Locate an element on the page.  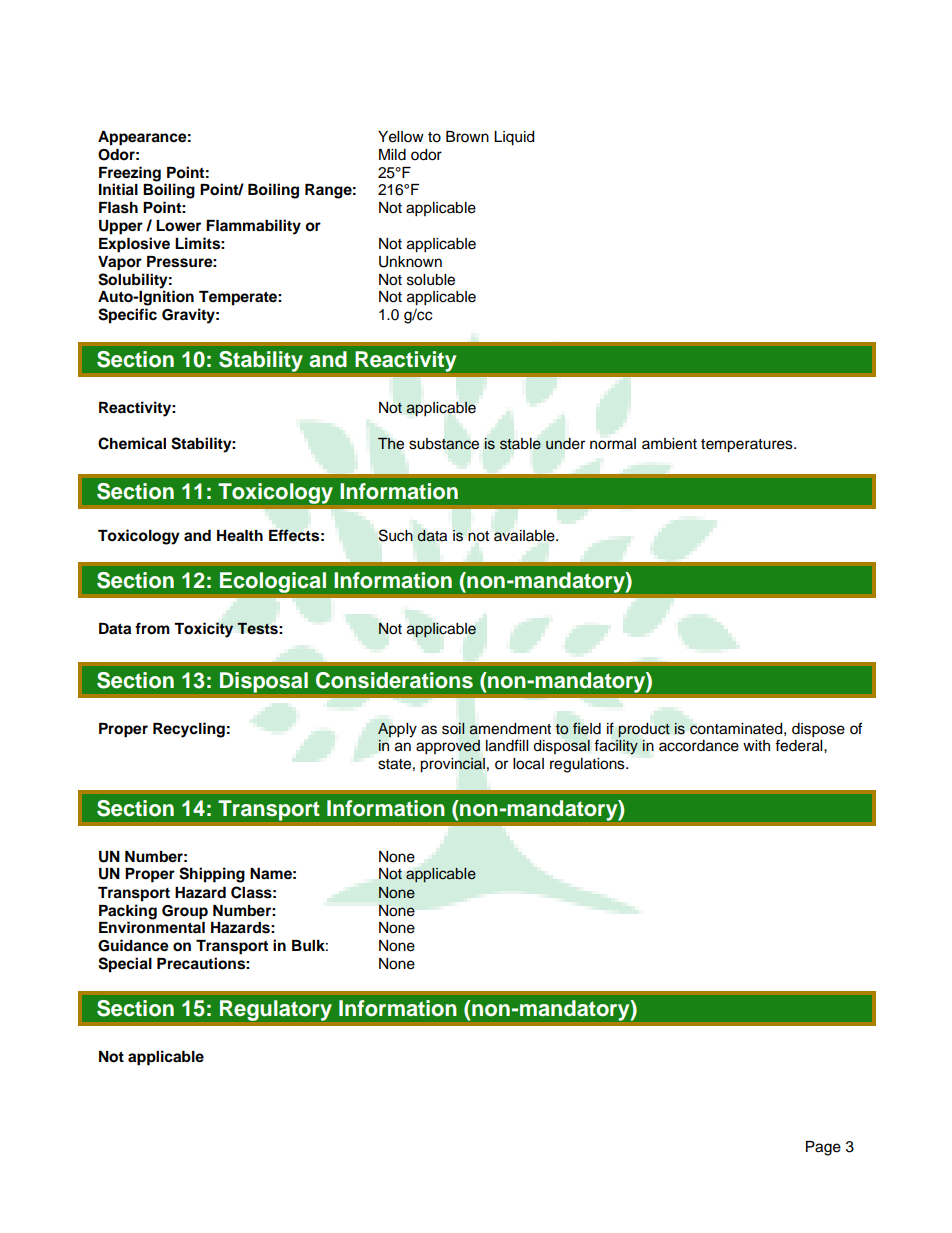
Brown is located at coordinates (467, 137).
